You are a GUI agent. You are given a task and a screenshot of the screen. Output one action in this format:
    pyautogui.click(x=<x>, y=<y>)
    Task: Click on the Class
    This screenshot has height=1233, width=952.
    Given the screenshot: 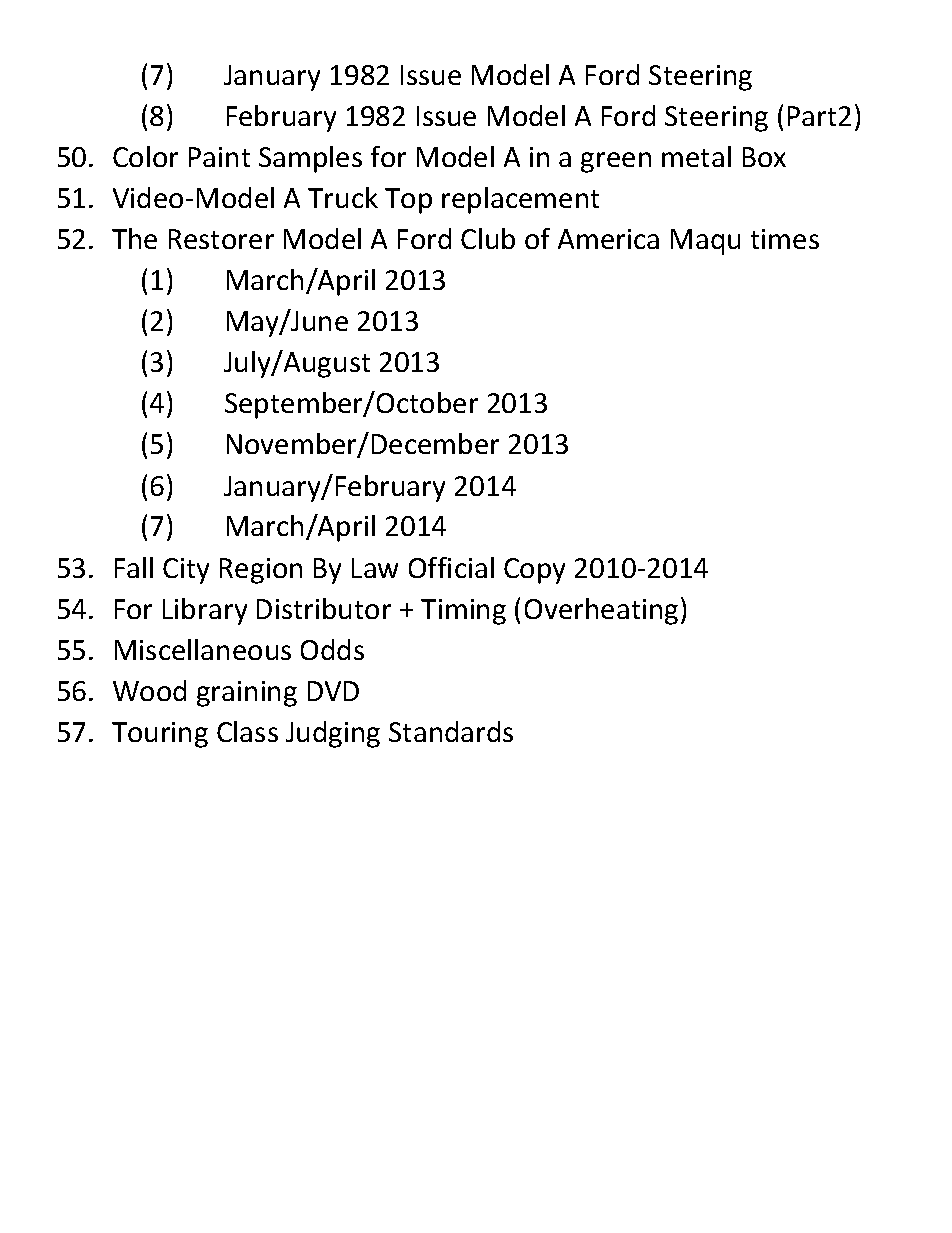 What is the action you would take?
    pyautogui.click(x=247, y=731)
